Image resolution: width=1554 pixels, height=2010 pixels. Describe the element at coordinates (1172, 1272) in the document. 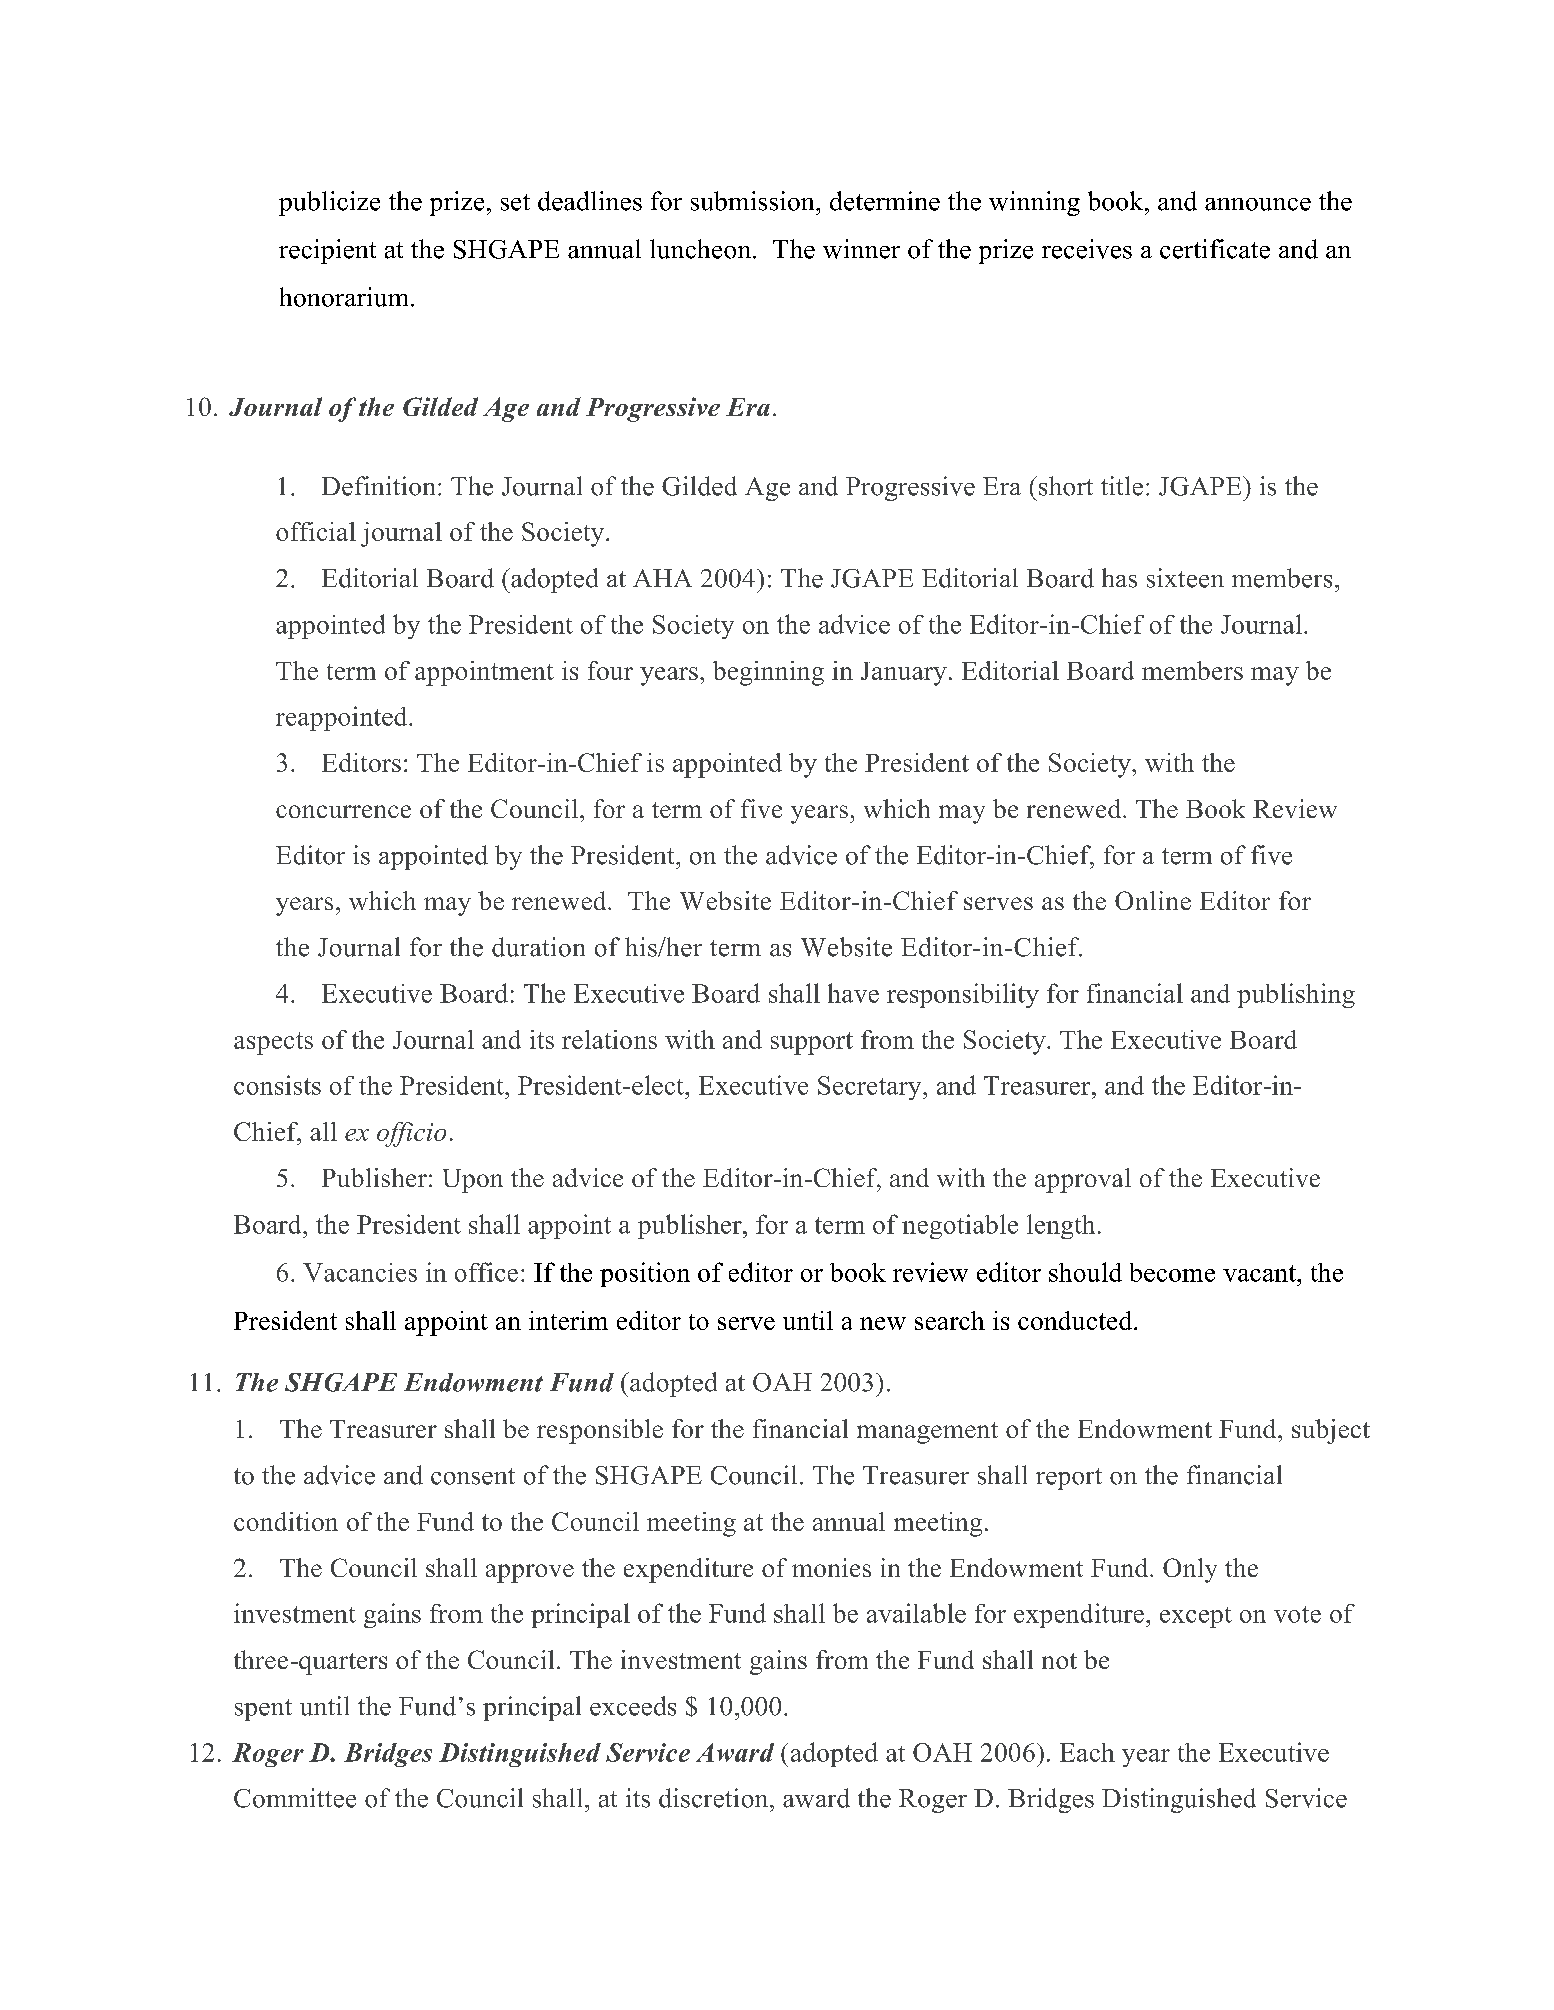

I see `become` at that location.
